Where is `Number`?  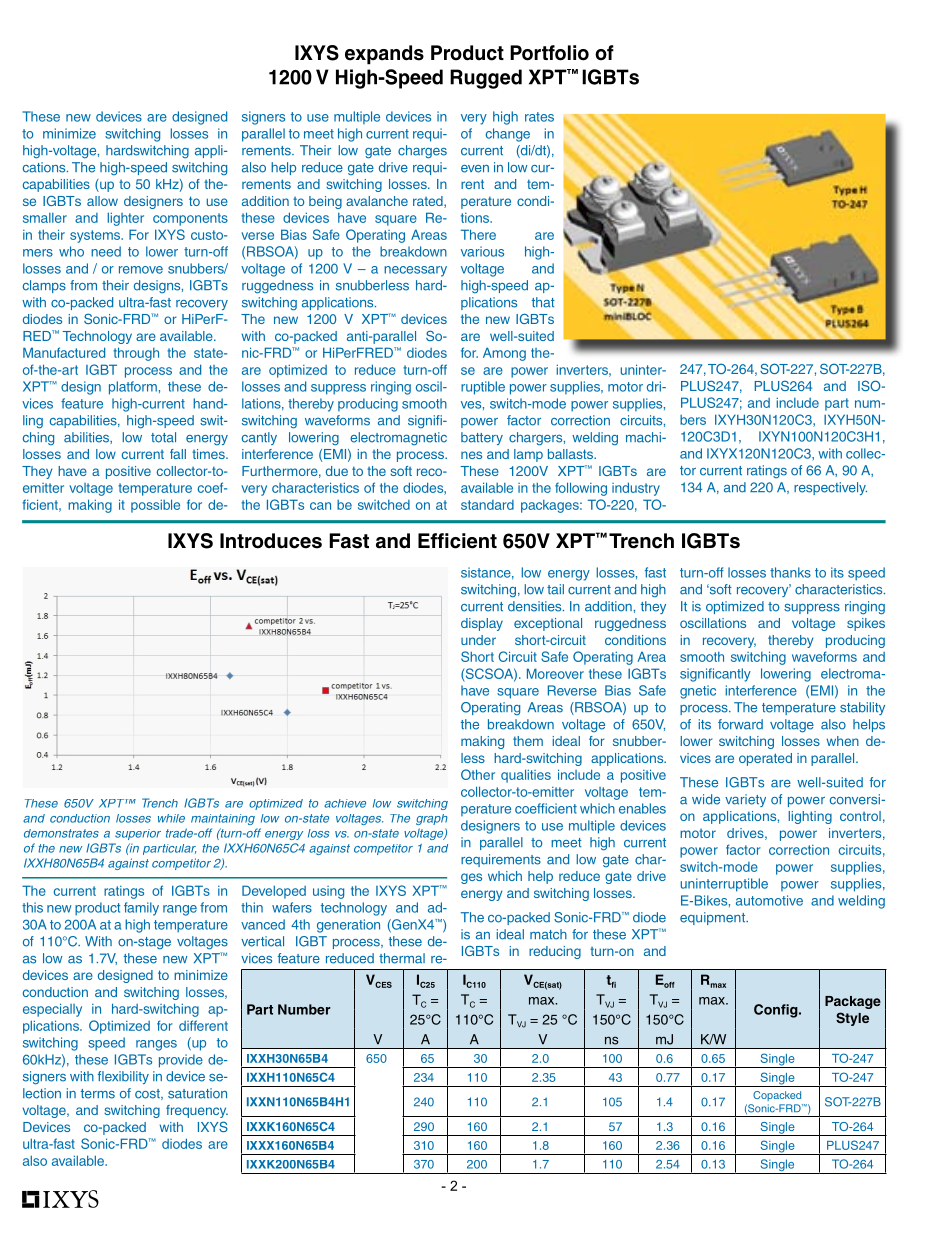
Number is located at coordinates (304, 1009).
